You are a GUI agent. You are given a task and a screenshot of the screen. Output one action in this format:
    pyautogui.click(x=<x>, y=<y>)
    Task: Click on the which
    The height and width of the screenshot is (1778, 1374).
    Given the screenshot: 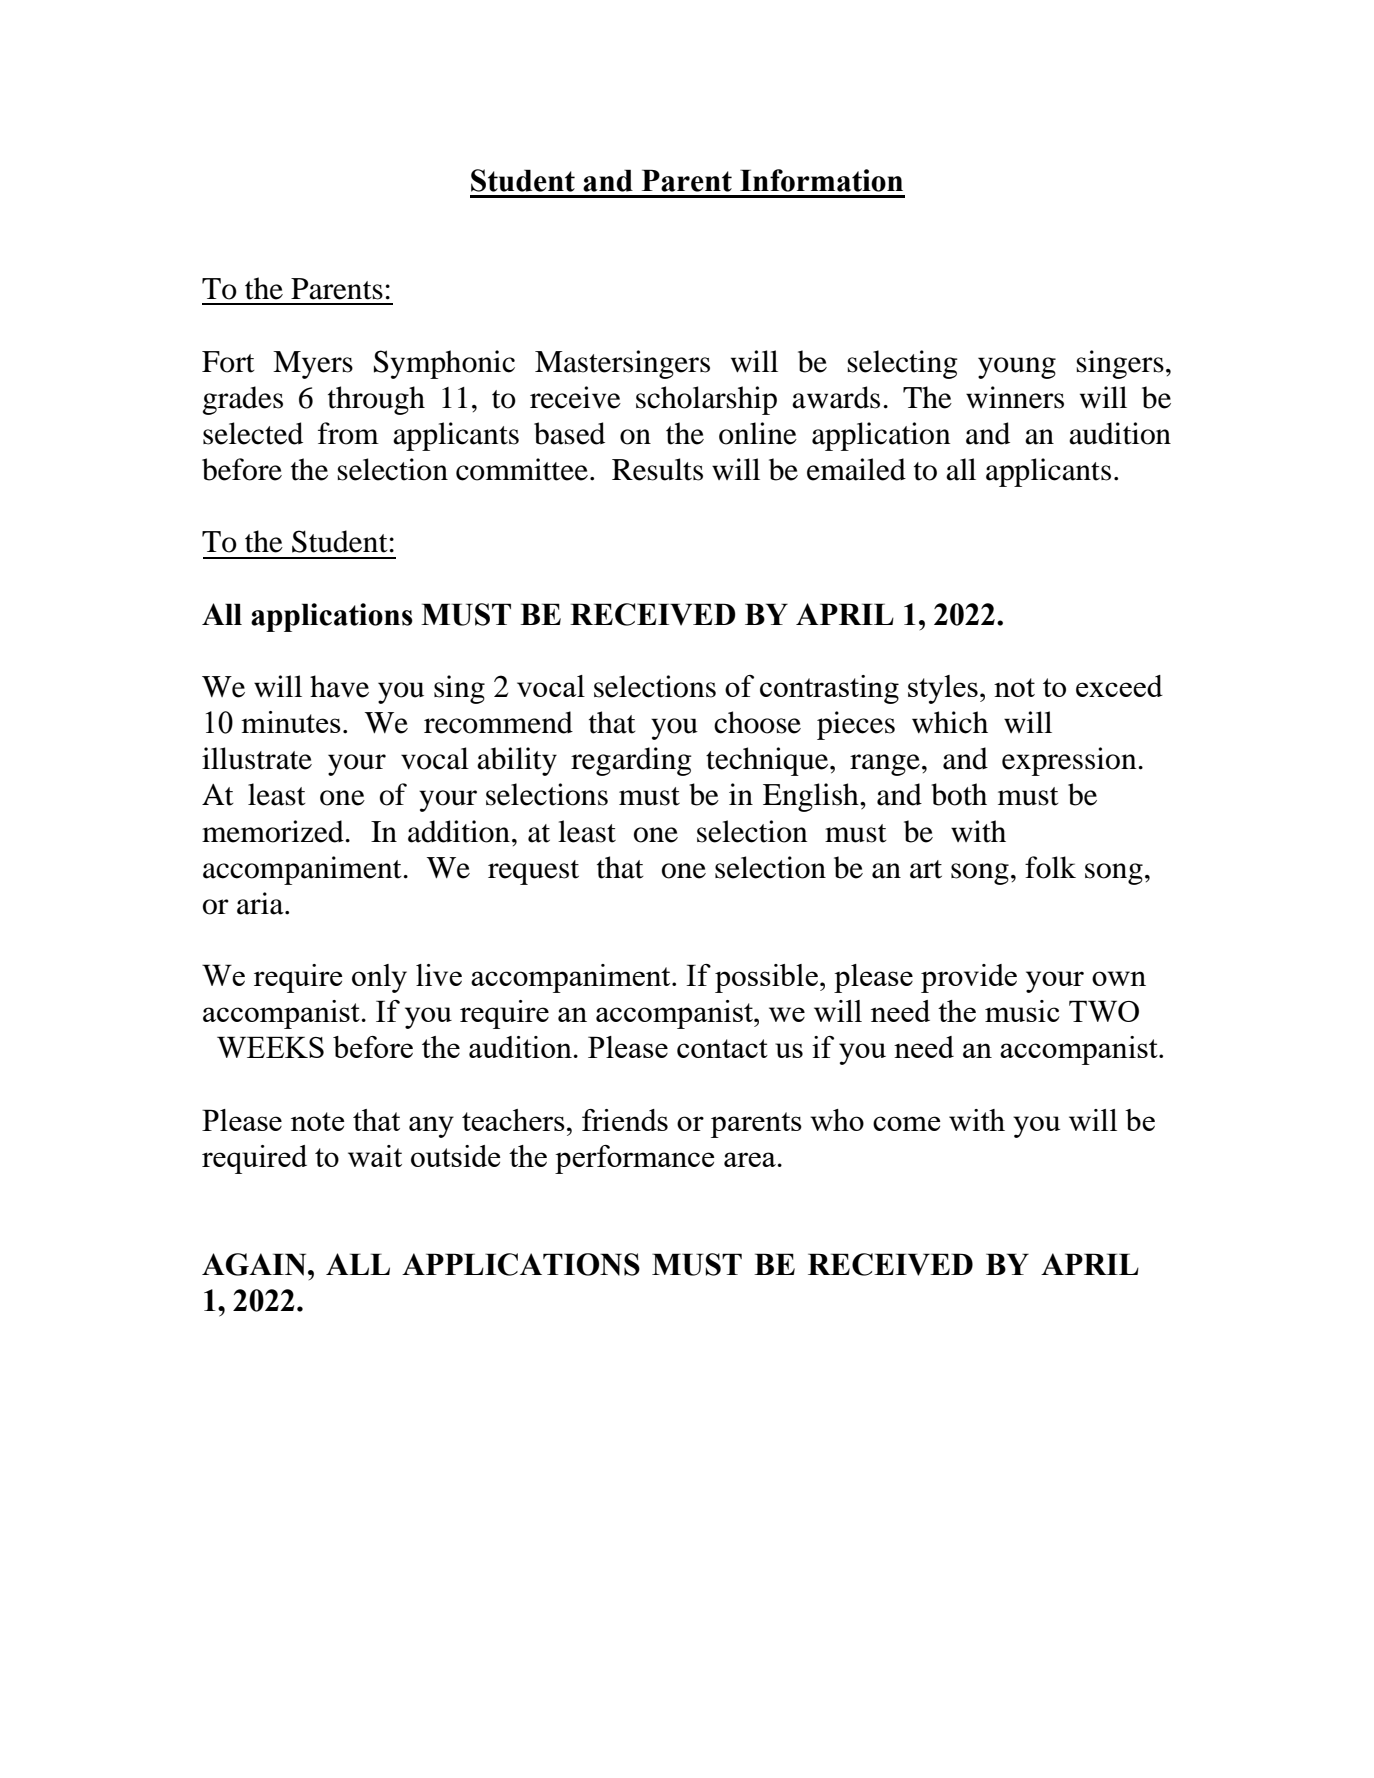 What is the action you would take?
    pyautogui.click(x=950, y=722)
